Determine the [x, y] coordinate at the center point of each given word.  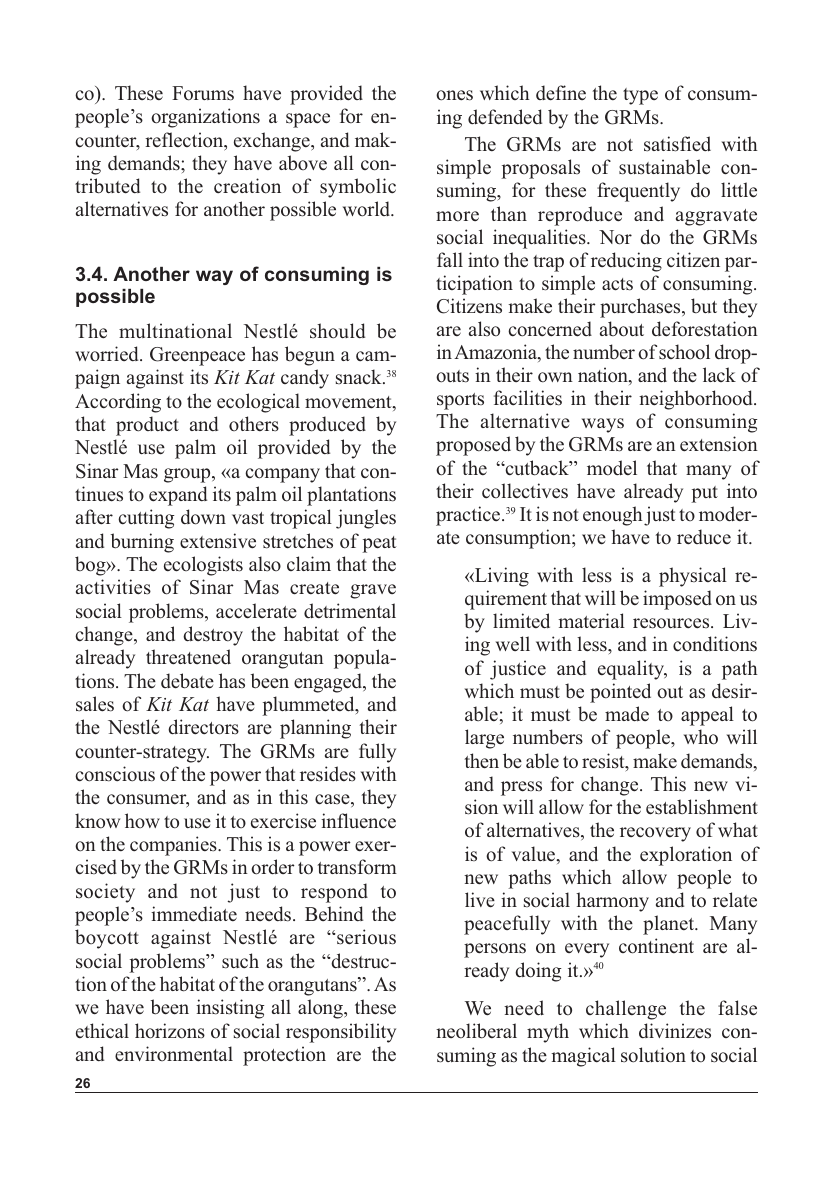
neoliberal [476, 1031]
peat [379, 544]
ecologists [203, 566]
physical [693, 577]
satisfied [677, 144]
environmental [174, 1054]
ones [454, 95]
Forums [203, 93]
